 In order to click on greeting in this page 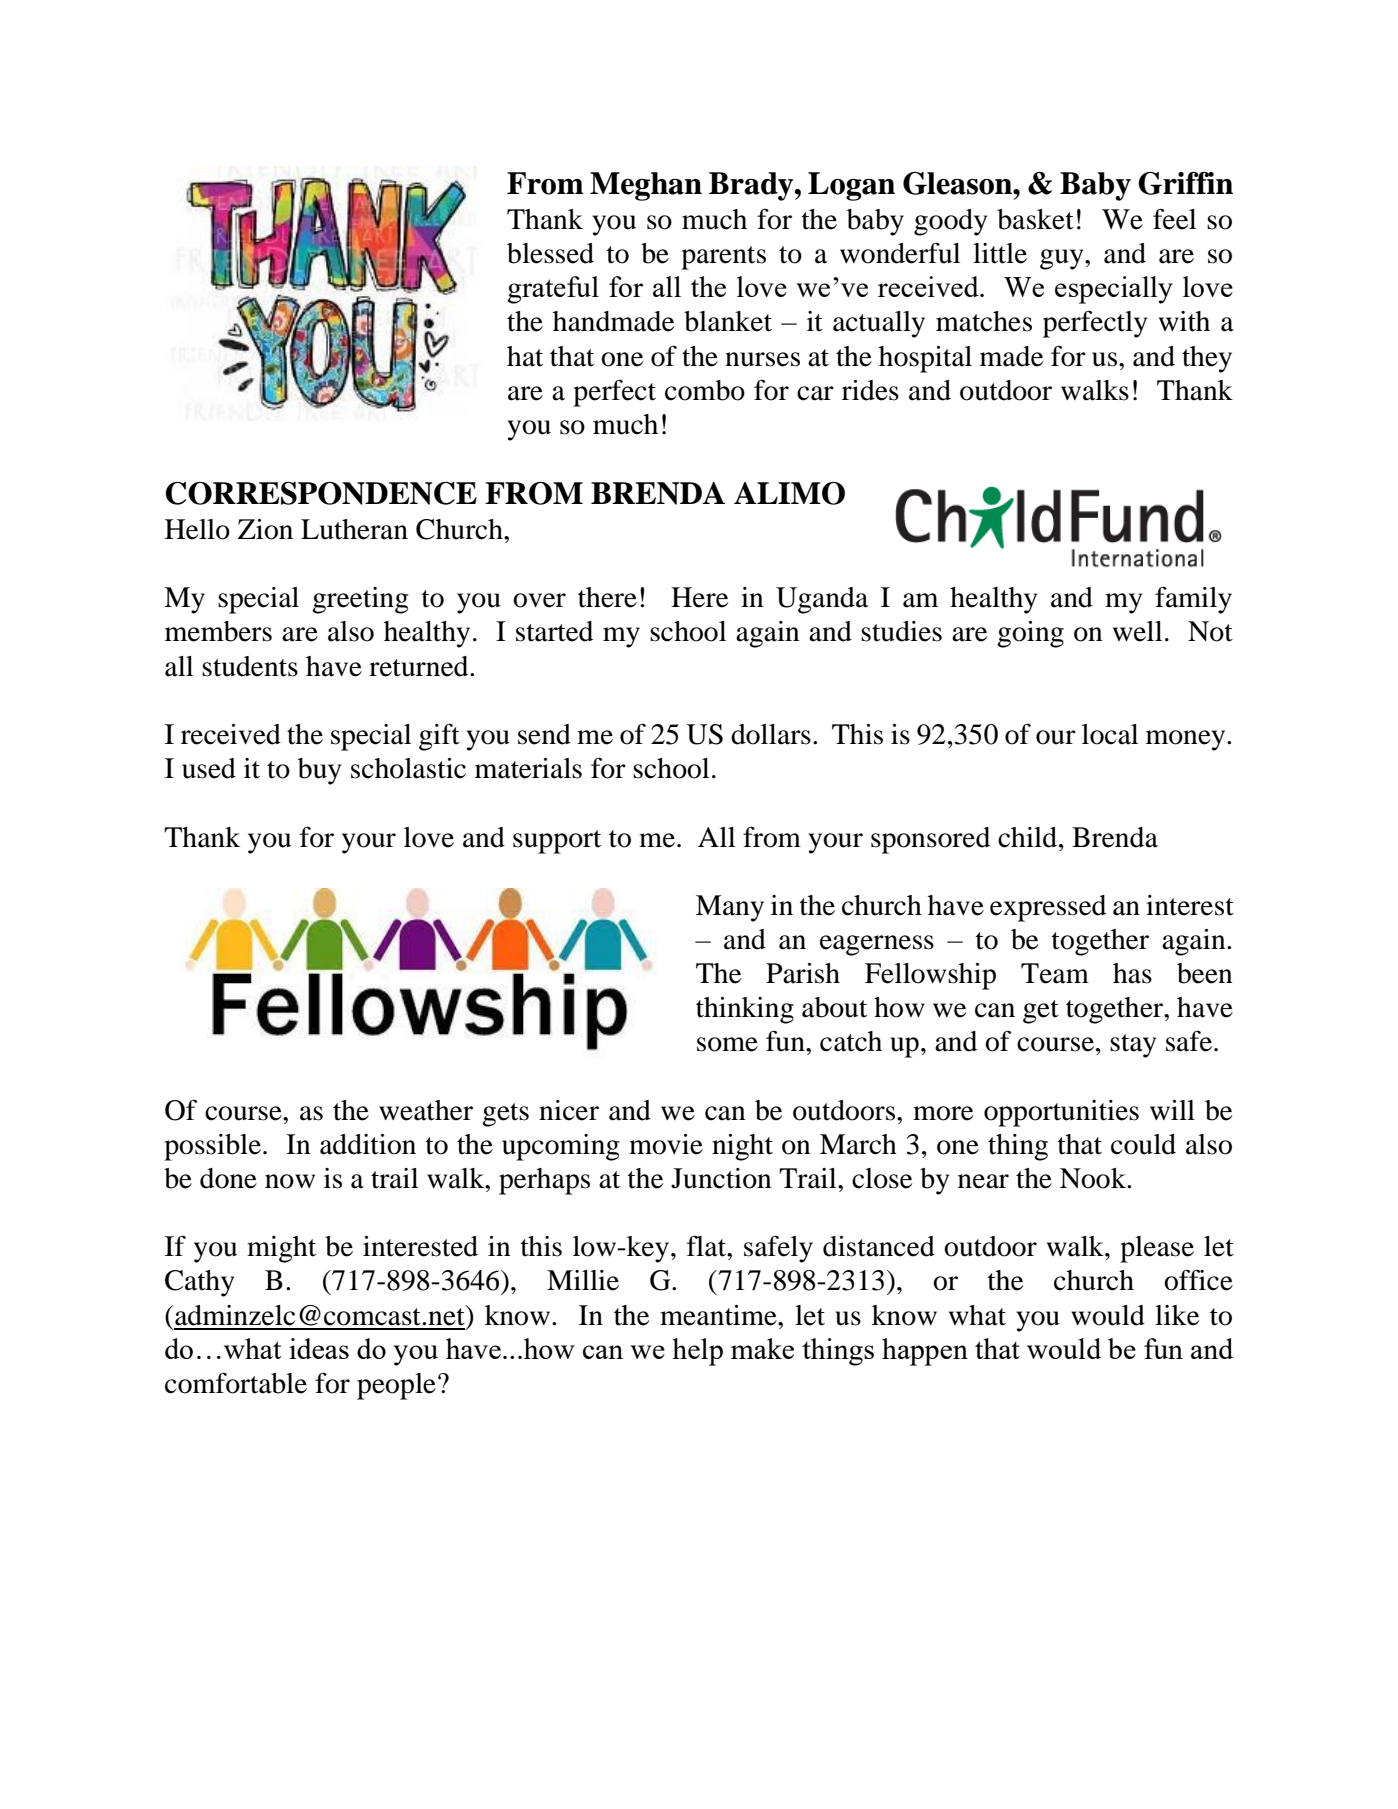, I will do `click(360, 600)`.
